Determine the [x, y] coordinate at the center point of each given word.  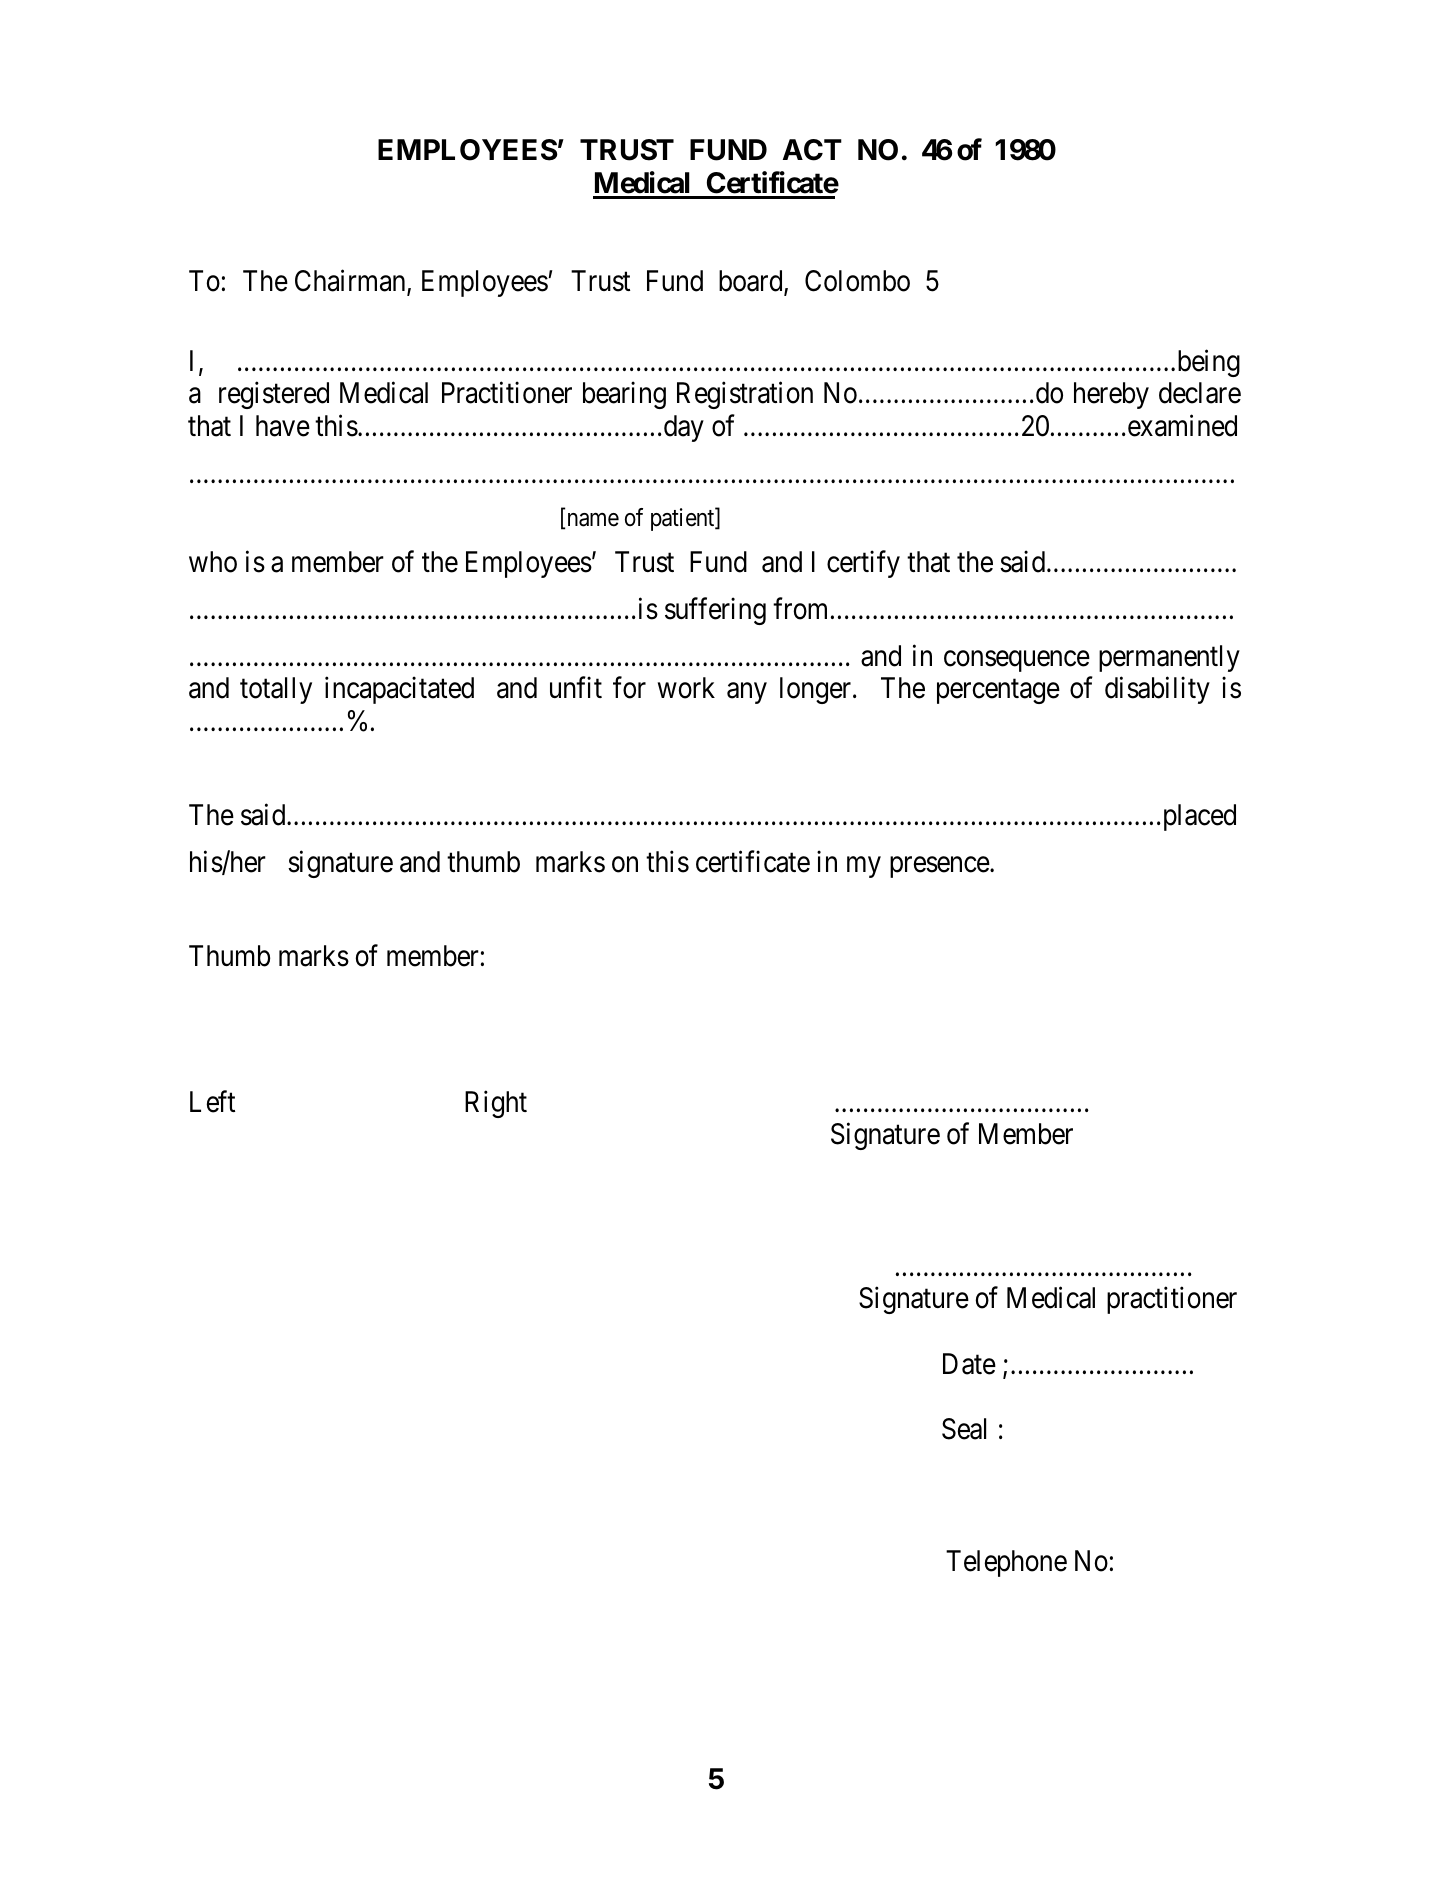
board [752, 282]
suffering [715, 611]
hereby [1111, 395]
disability [1157, 690]
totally [276, 690]
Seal [964, 1429]
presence [940, 867]
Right [496, 1104]
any [747, 693]
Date [969, 1364]
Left [212, 1101]
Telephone [1006, 1563]
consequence [1017, 661]
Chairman [351, 281]
